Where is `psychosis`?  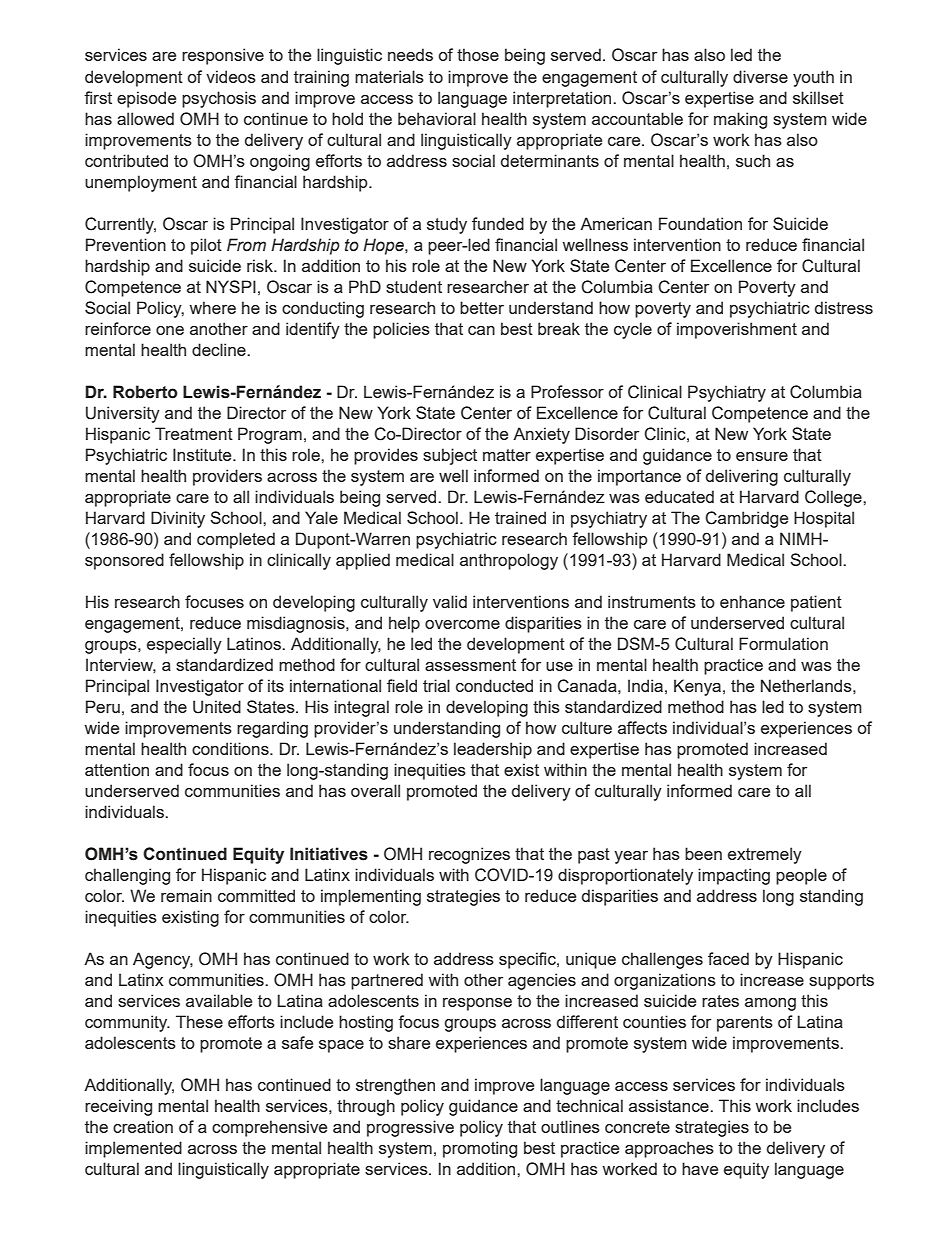
psychosis is located at coordinates (219, 99).
